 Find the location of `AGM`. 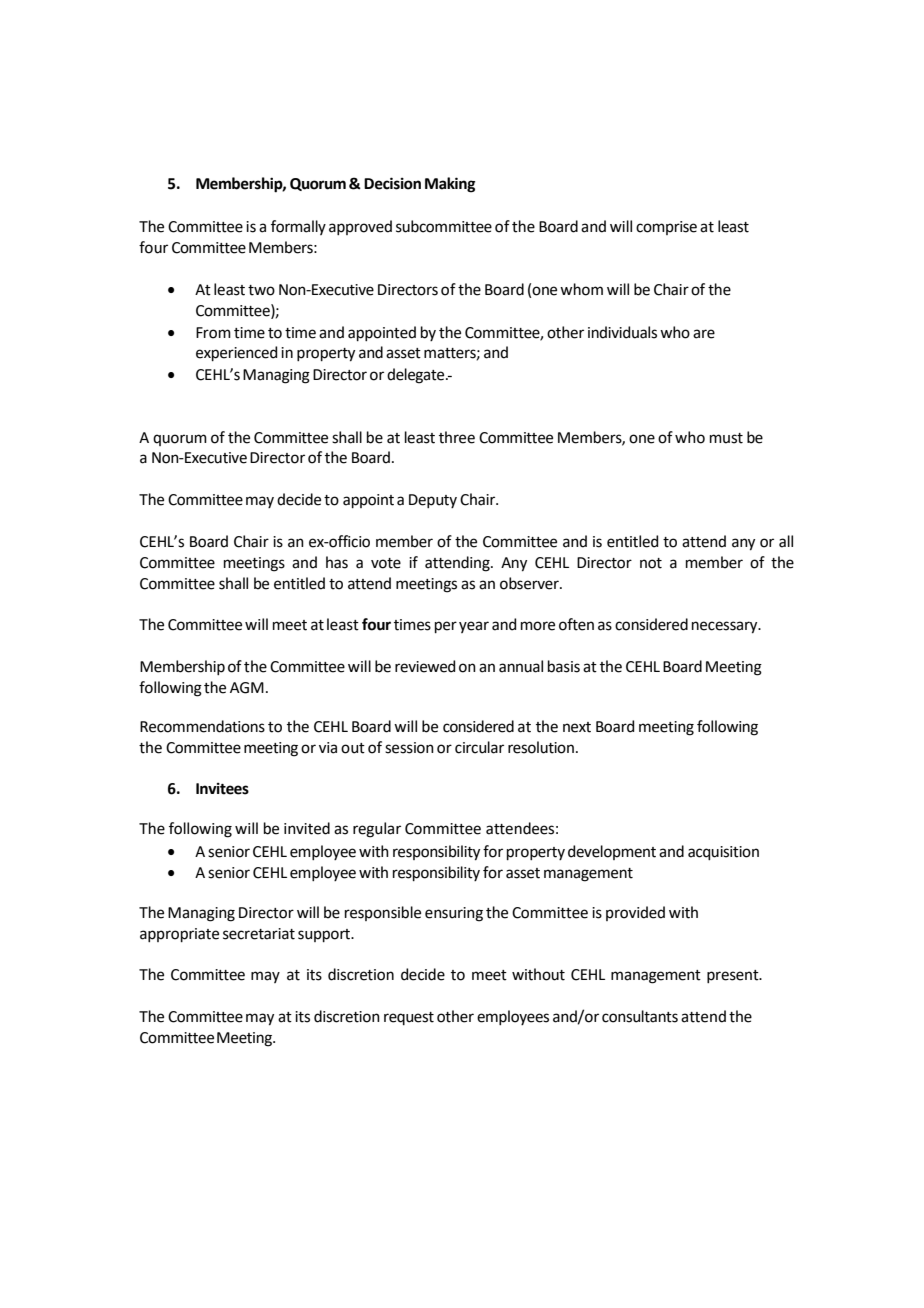

AGM is located at coordinates (247, 688).
